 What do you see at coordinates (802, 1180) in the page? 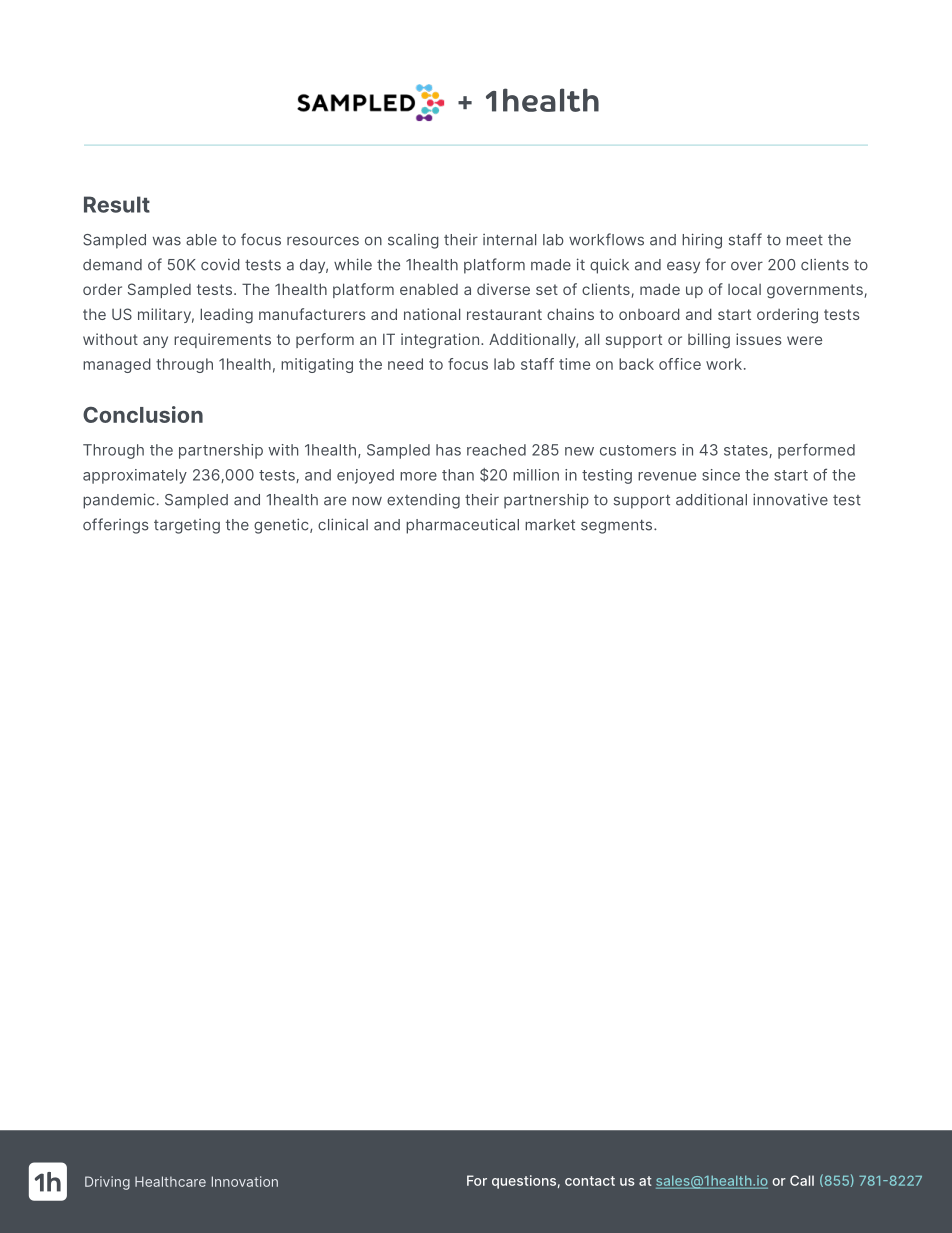
I see `Call` at bounding box center [802, 1180].
